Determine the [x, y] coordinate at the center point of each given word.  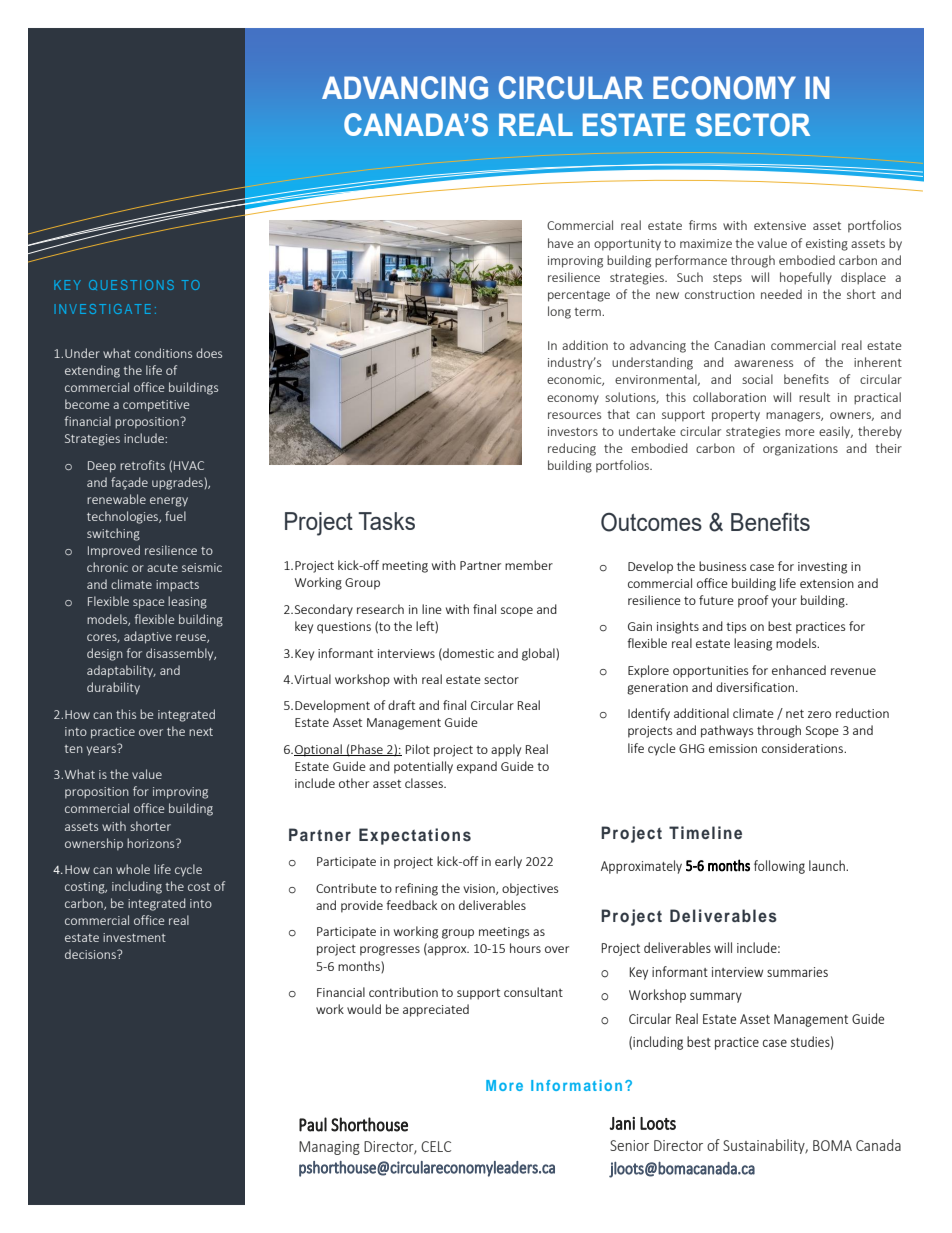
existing [827, 245]
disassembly [181, 654]
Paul [313, 1124]
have [561, 243]
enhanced [799, 670]
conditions [163, 353]
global [539, 654]
